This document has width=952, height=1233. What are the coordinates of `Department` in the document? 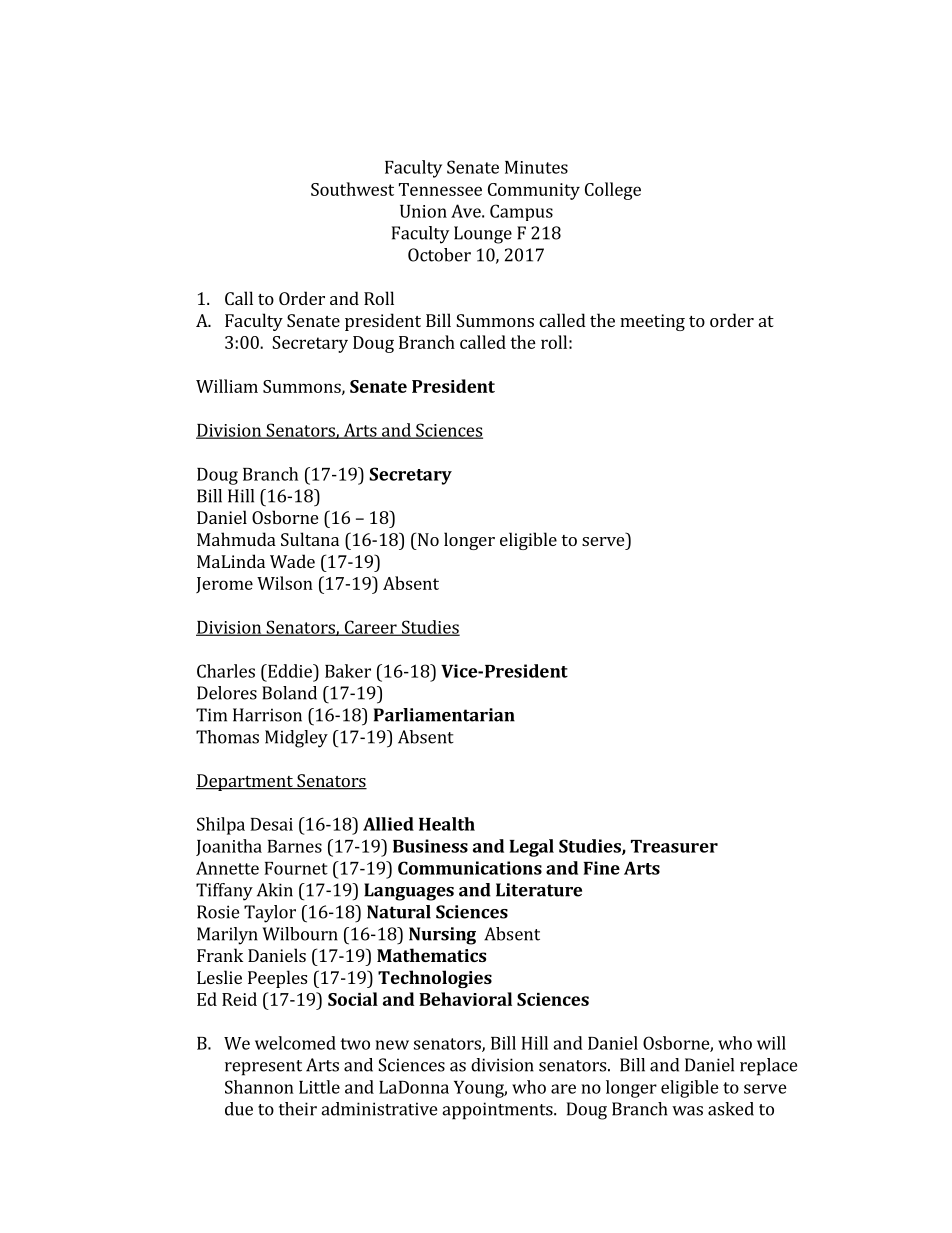 It's located at (245, 782).
